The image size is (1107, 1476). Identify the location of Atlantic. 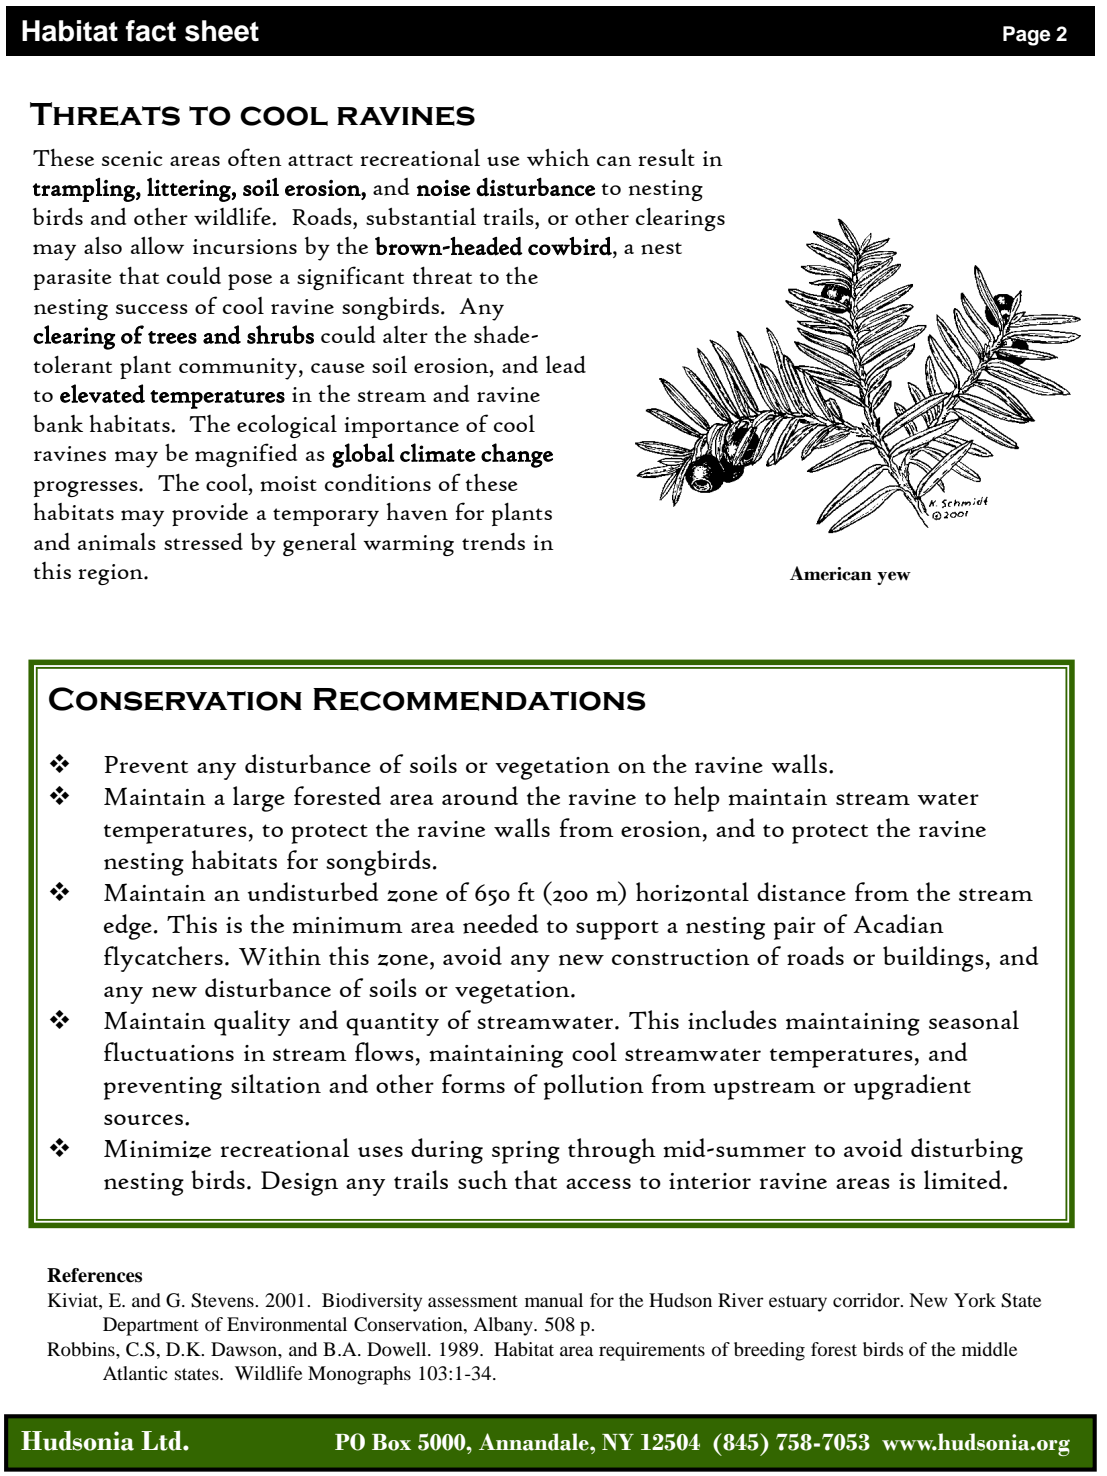
(135, 1373).
